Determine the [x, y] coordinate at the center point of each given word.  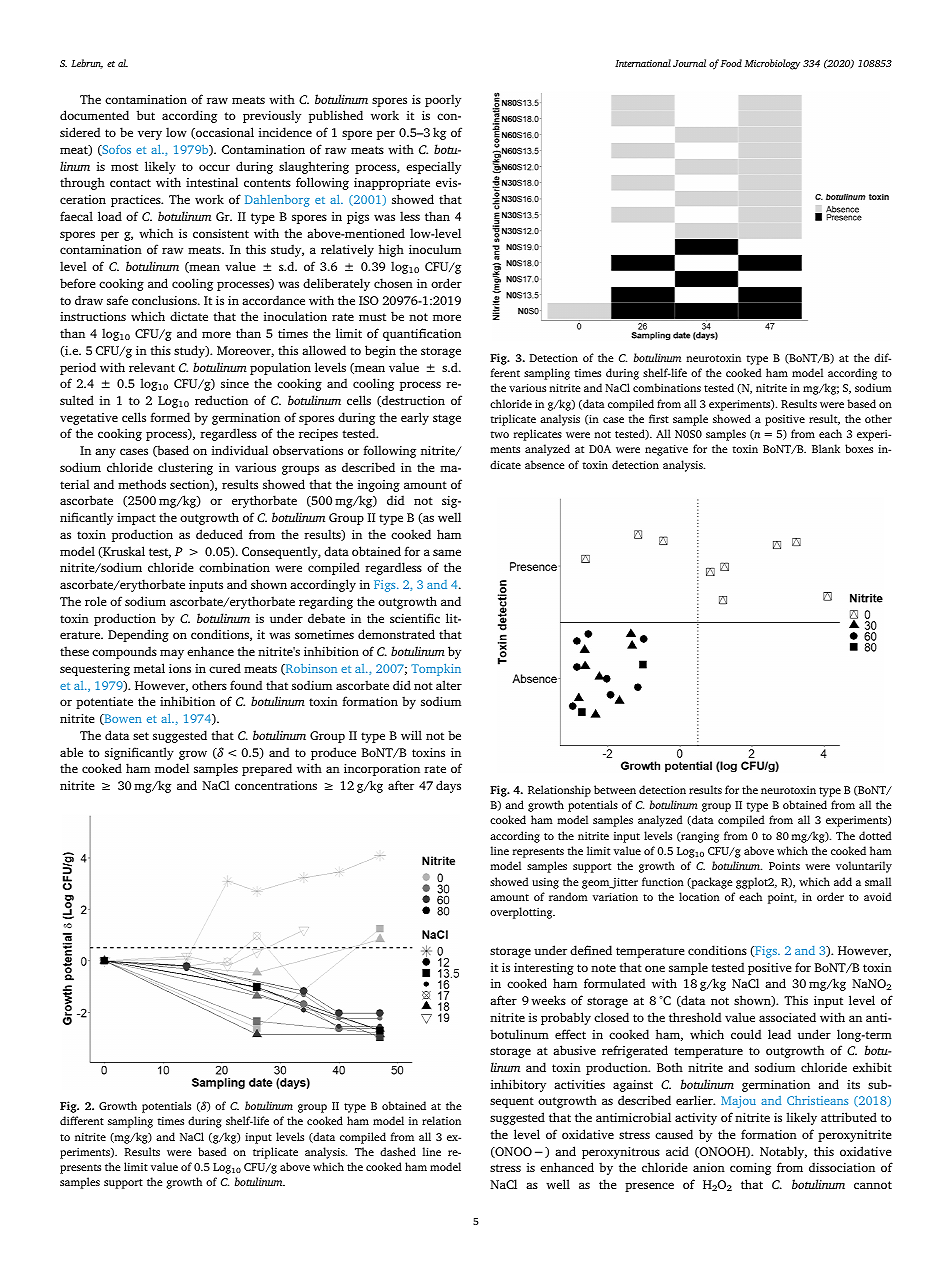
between [615, 789]
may [172, 654]
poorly [443, 100]
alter [449, 685]
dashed [398, 1151]
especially [433, 167]
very [150, 135]
